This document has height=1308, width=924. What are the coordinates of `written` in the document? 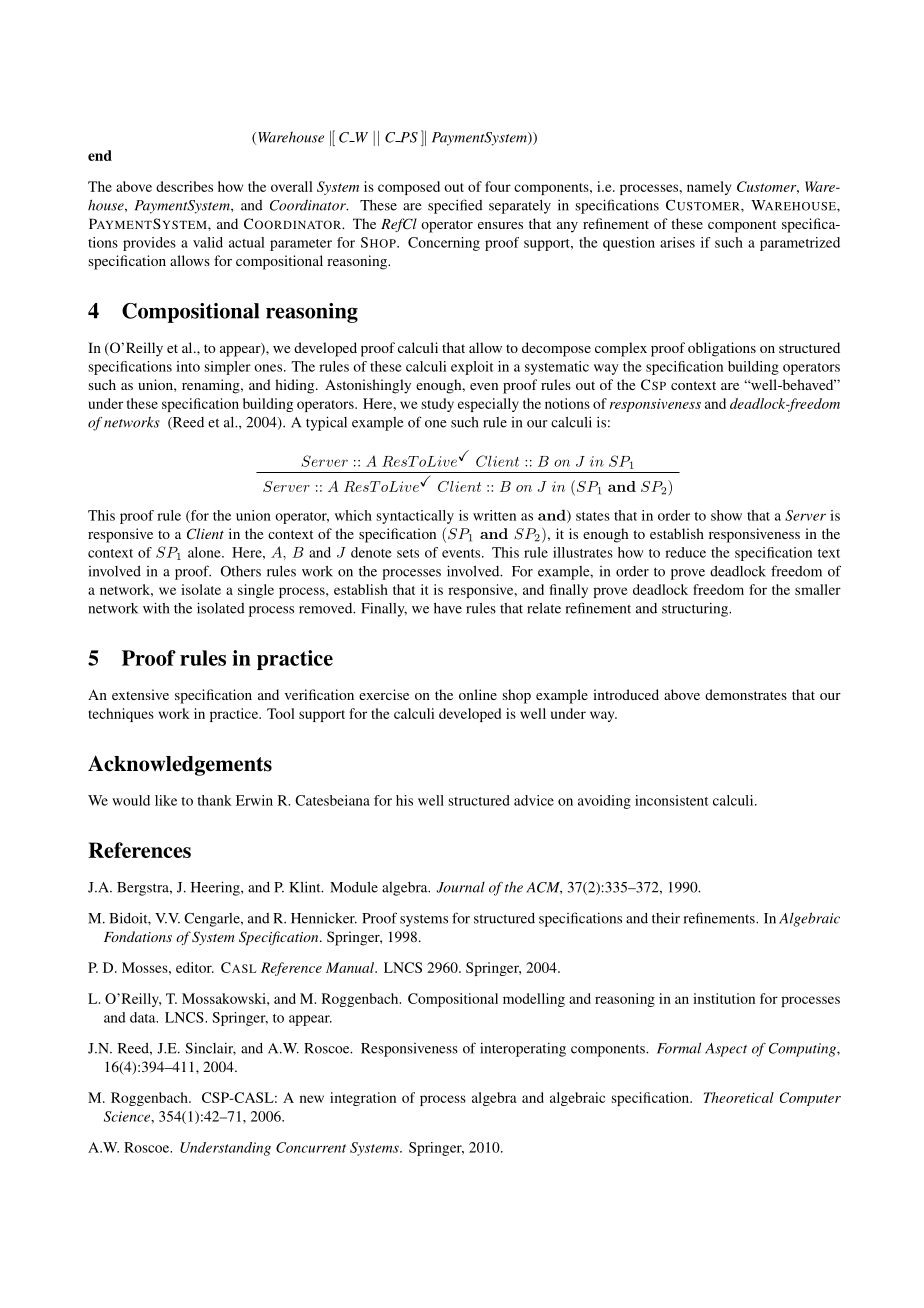 It's located at (494, 515).
